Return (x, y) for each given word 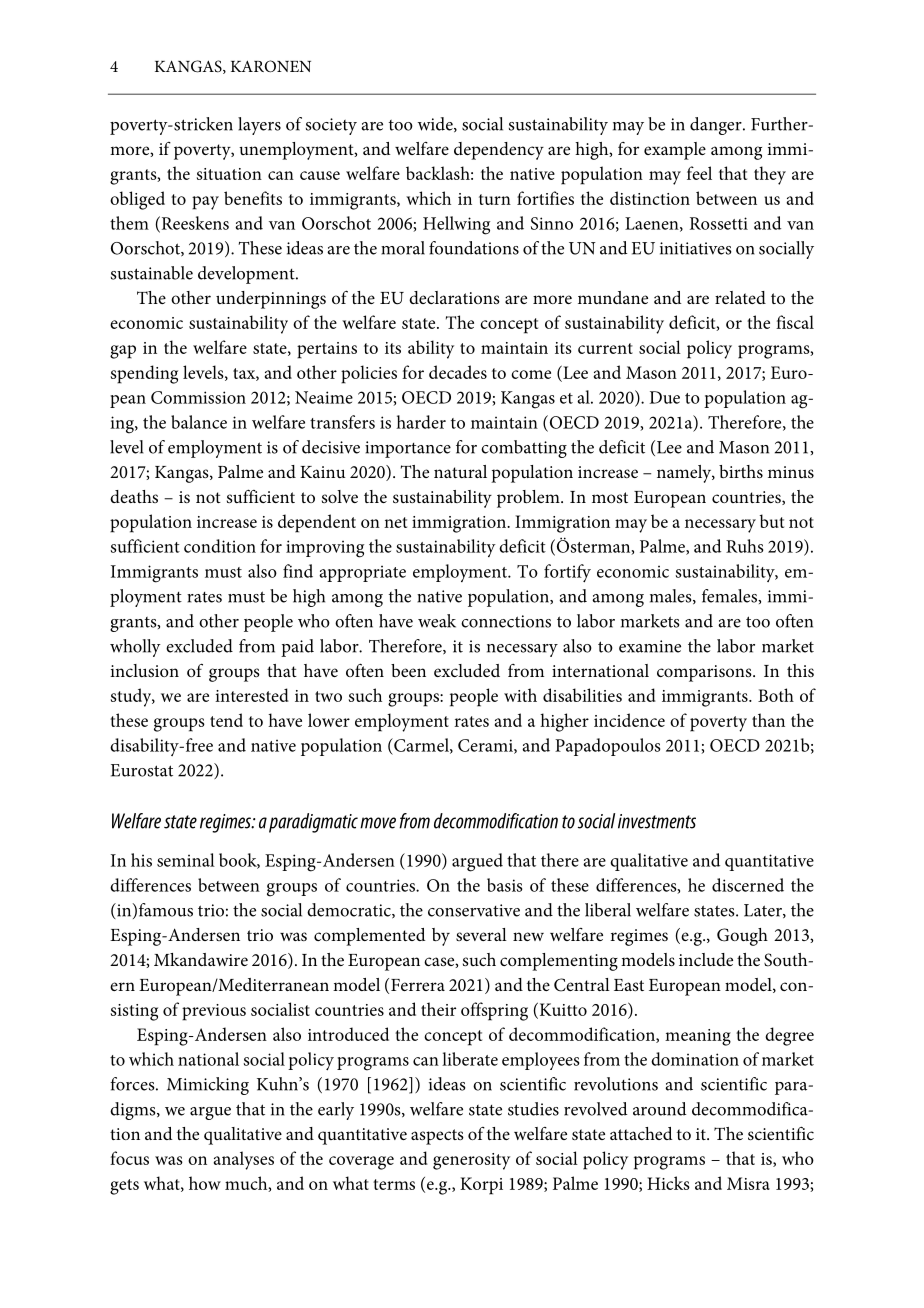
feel (699, 173)
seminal (186, 860)
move (378, 823)
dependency (499, 151)
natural (460, 471)
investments (657, 821)
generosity (471, 1161)
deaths (134, 496)
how (205, 1183)
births (741, 471)
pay (205, 203)
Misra (748, 1183)
